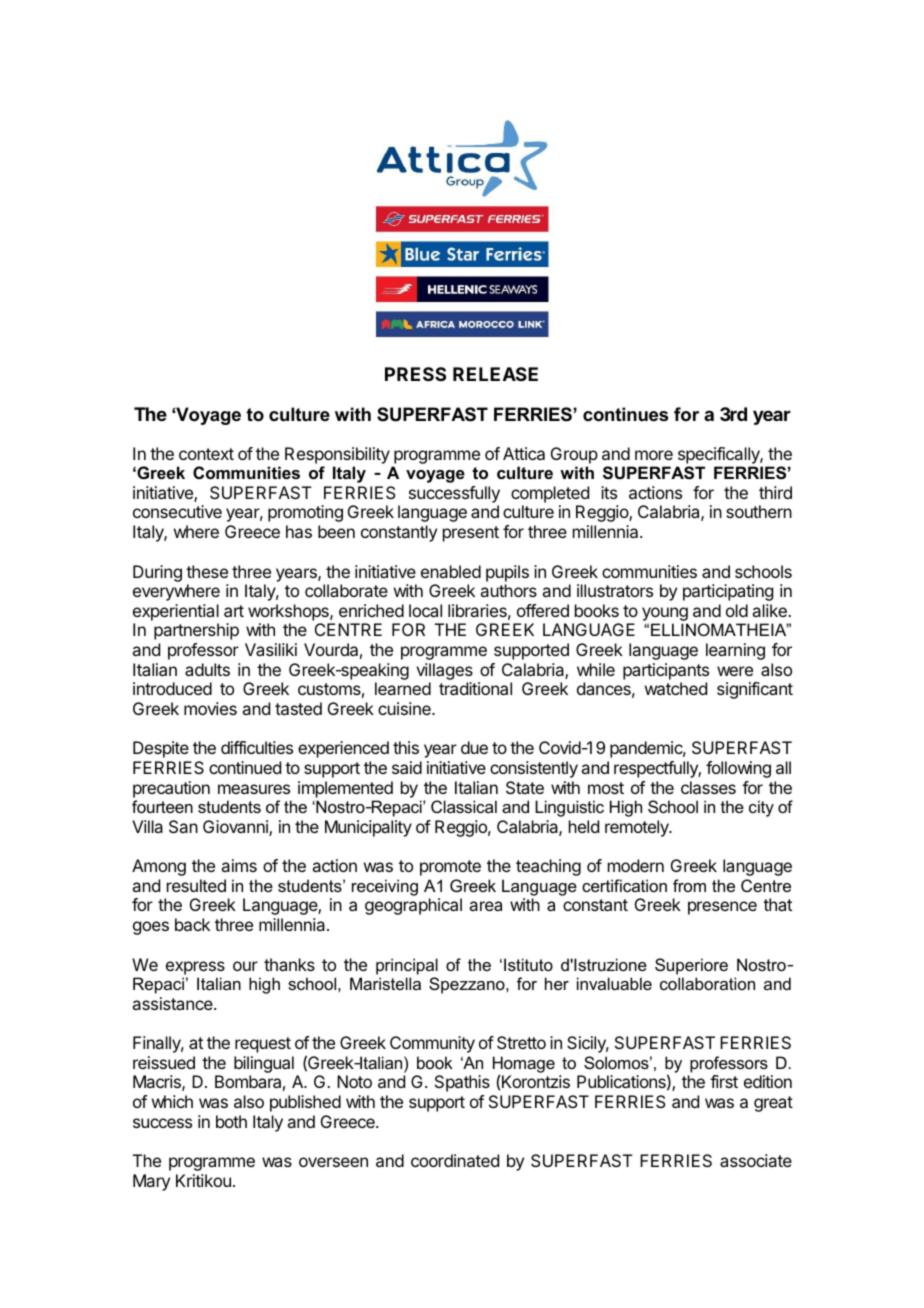  What do you see at coordinates (245, 767) in the image?
I see `continued` at bounding box center [245, 767].
